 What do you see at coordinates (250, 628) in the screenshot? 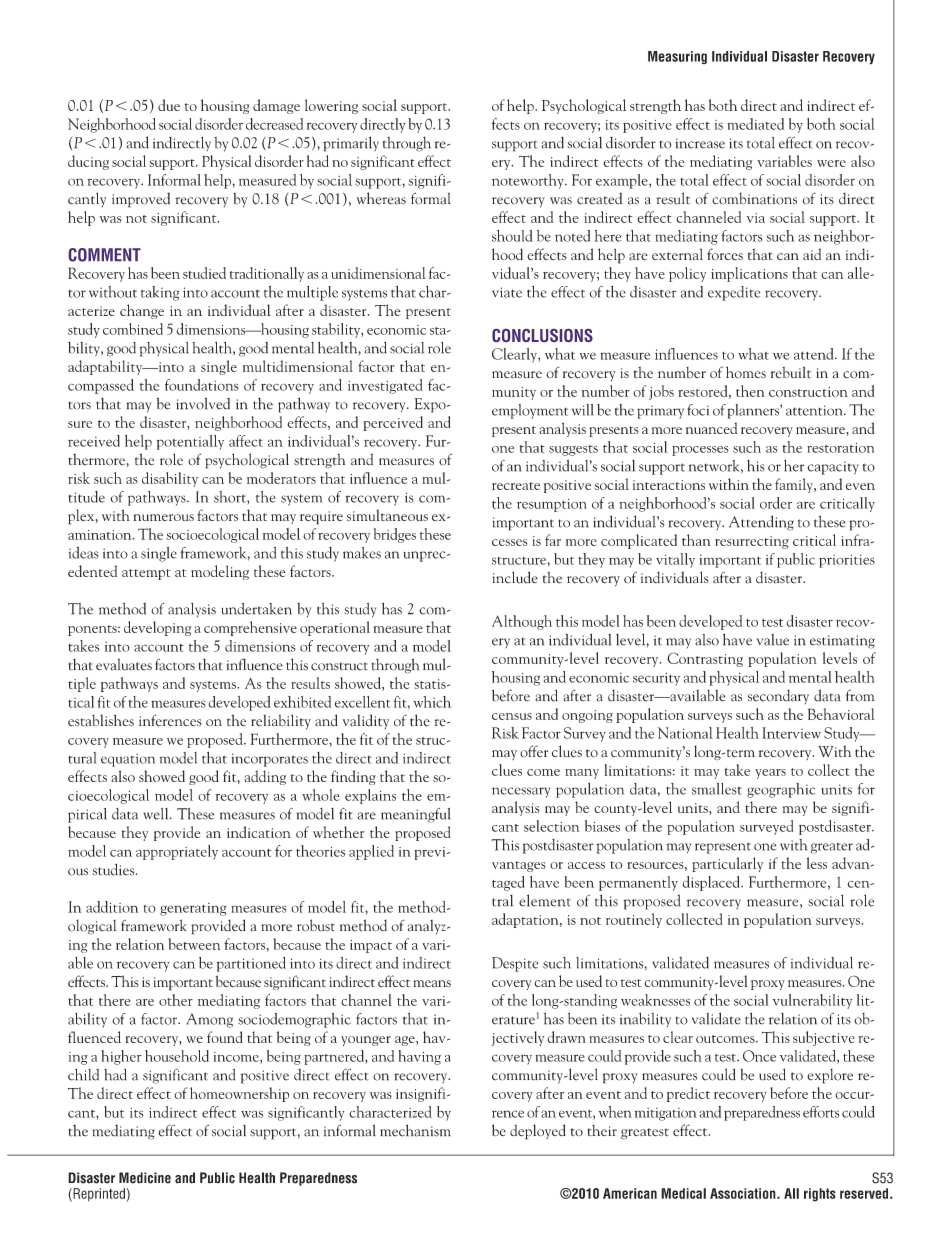
I see `comprehensive` at bounding box center [250, 628].
